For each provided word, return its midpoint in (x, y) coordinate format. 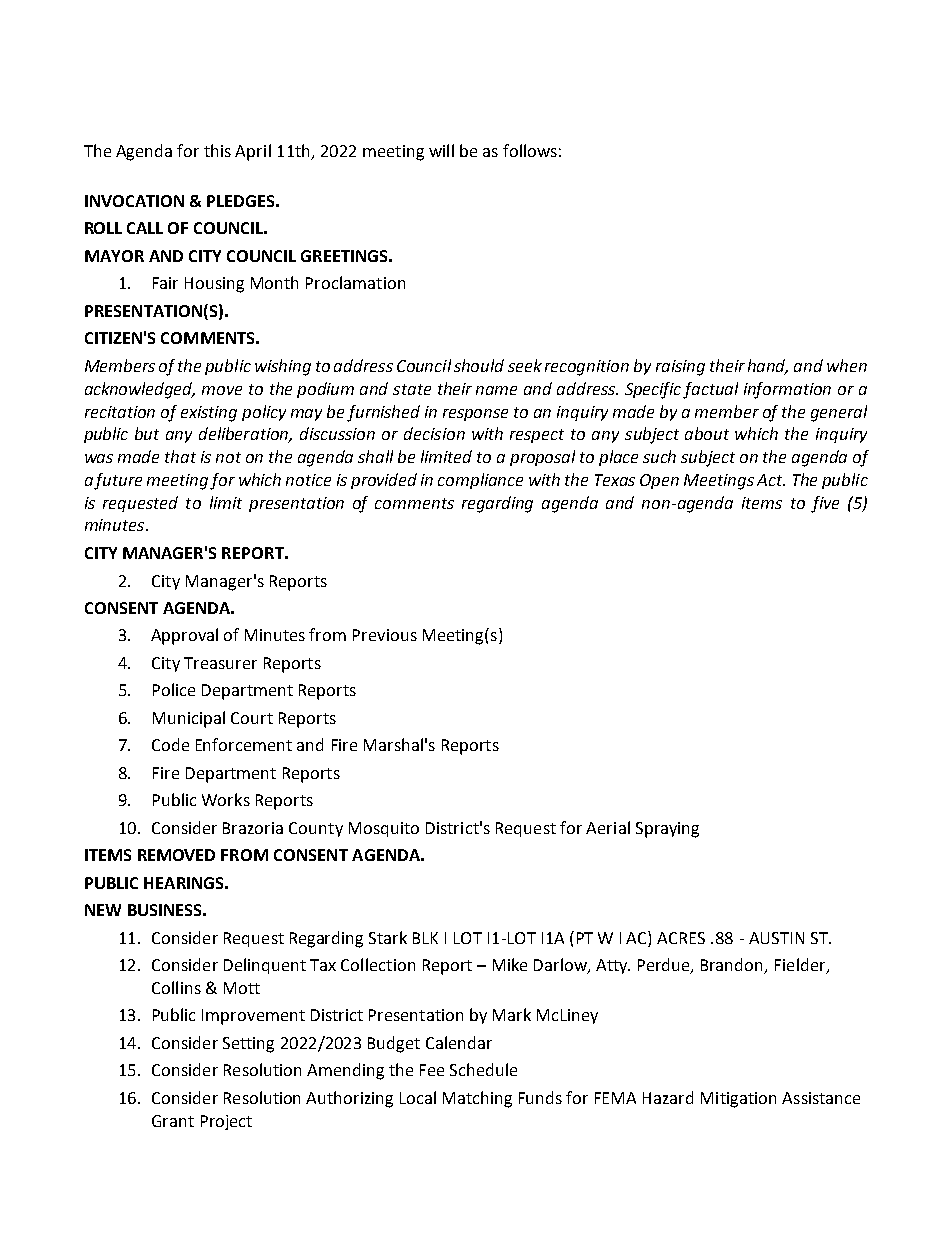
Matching (477, 1099)
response (475, 415)
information (787, 390)
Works (226, 799)
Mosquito (384, 829)
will (441, 150)
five (825, 504)
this (217, 150)
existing (209, 414)
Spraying (667, 830)
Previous (385, 635)
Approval (184, 636)
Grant (173, 1121)
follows (530, 150)
